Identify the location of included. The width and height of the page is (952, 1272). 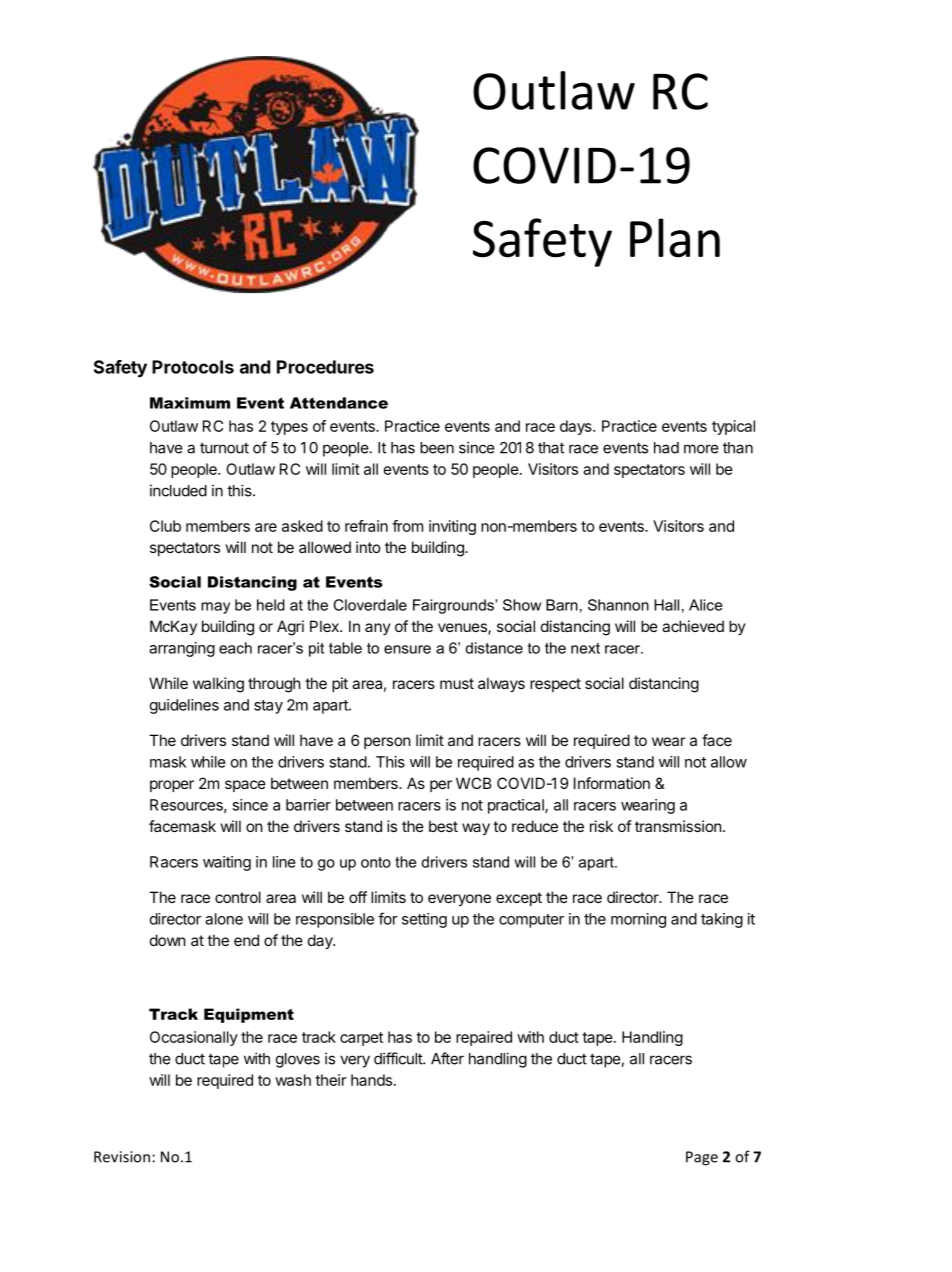
(178, 490).
